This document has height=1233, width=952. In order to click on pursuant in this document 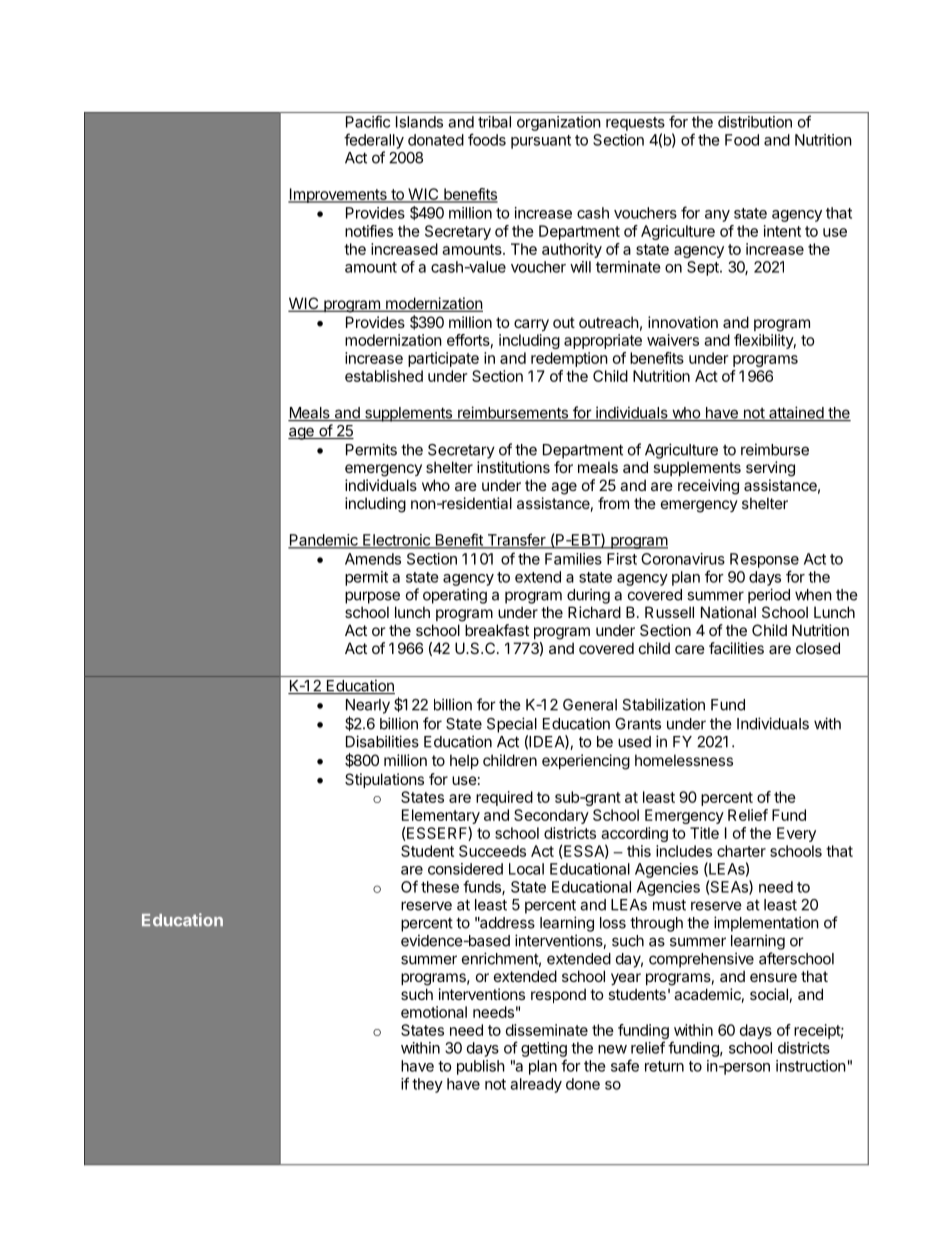, I will do `click(541, 142)`.
